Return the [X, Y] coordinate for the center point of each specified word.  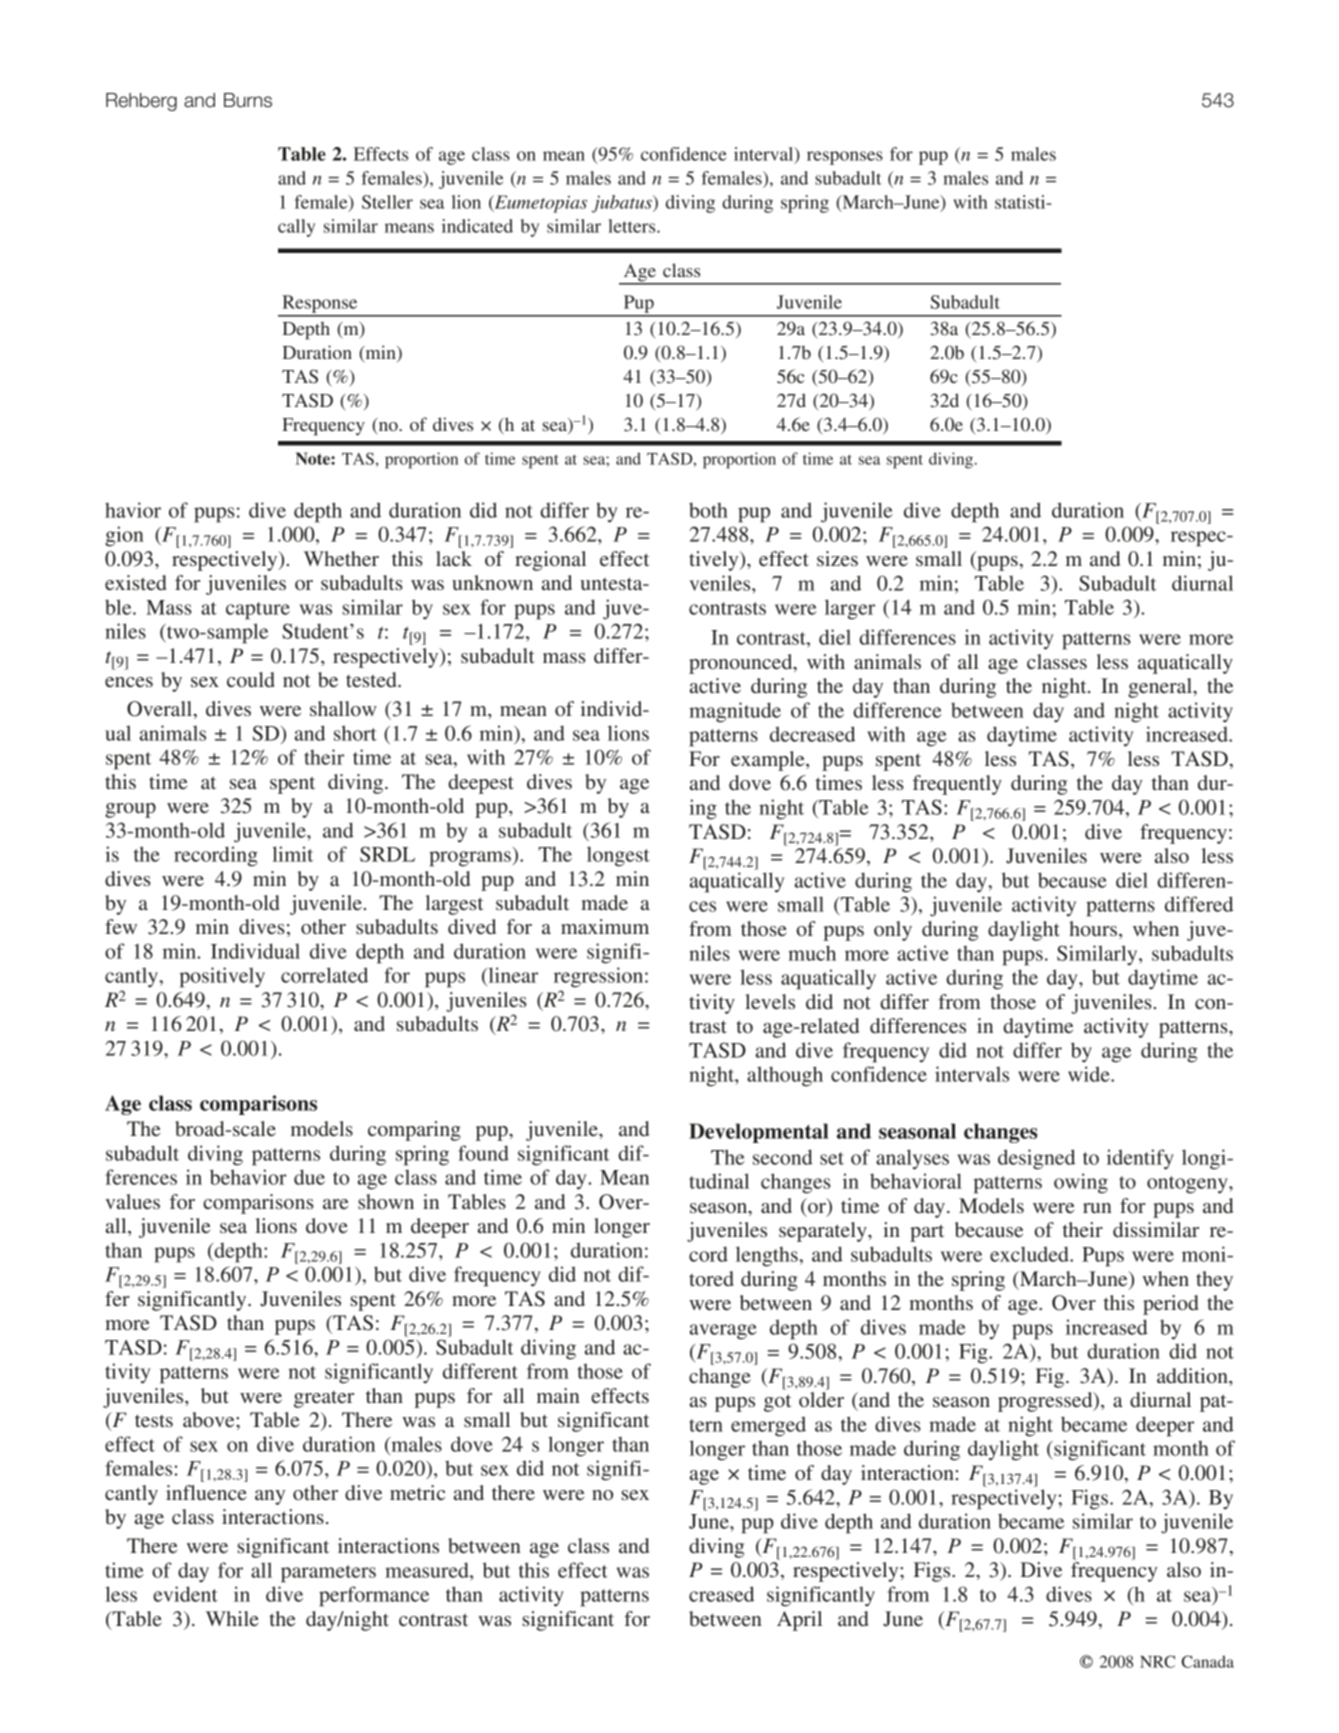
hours [1093, 928]
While [232, 1618]
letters [633, 226]
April [799, 1621]
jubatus [623, 204]
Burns [248, 100]
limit [292, 854]
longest [618, 856]
